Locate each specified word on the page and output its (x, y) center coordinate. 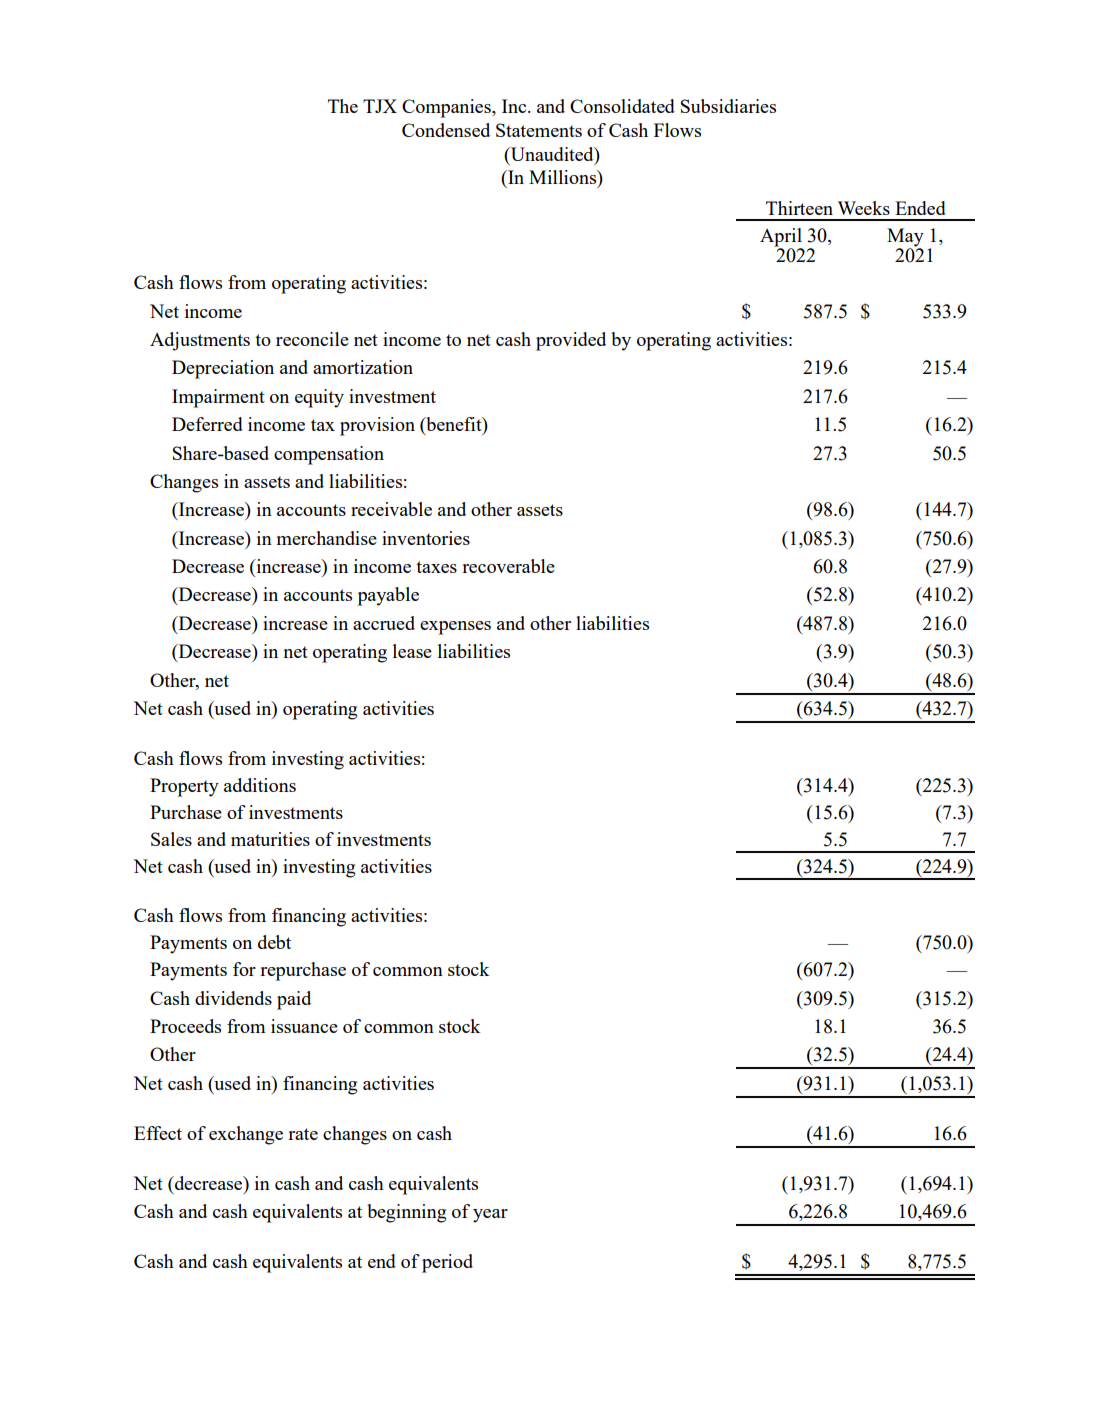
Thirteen (799, 208)
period (447, 1263)
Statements (539, 130)
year (490, 1216)
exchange (246, 1135)
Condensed (446, 130)
